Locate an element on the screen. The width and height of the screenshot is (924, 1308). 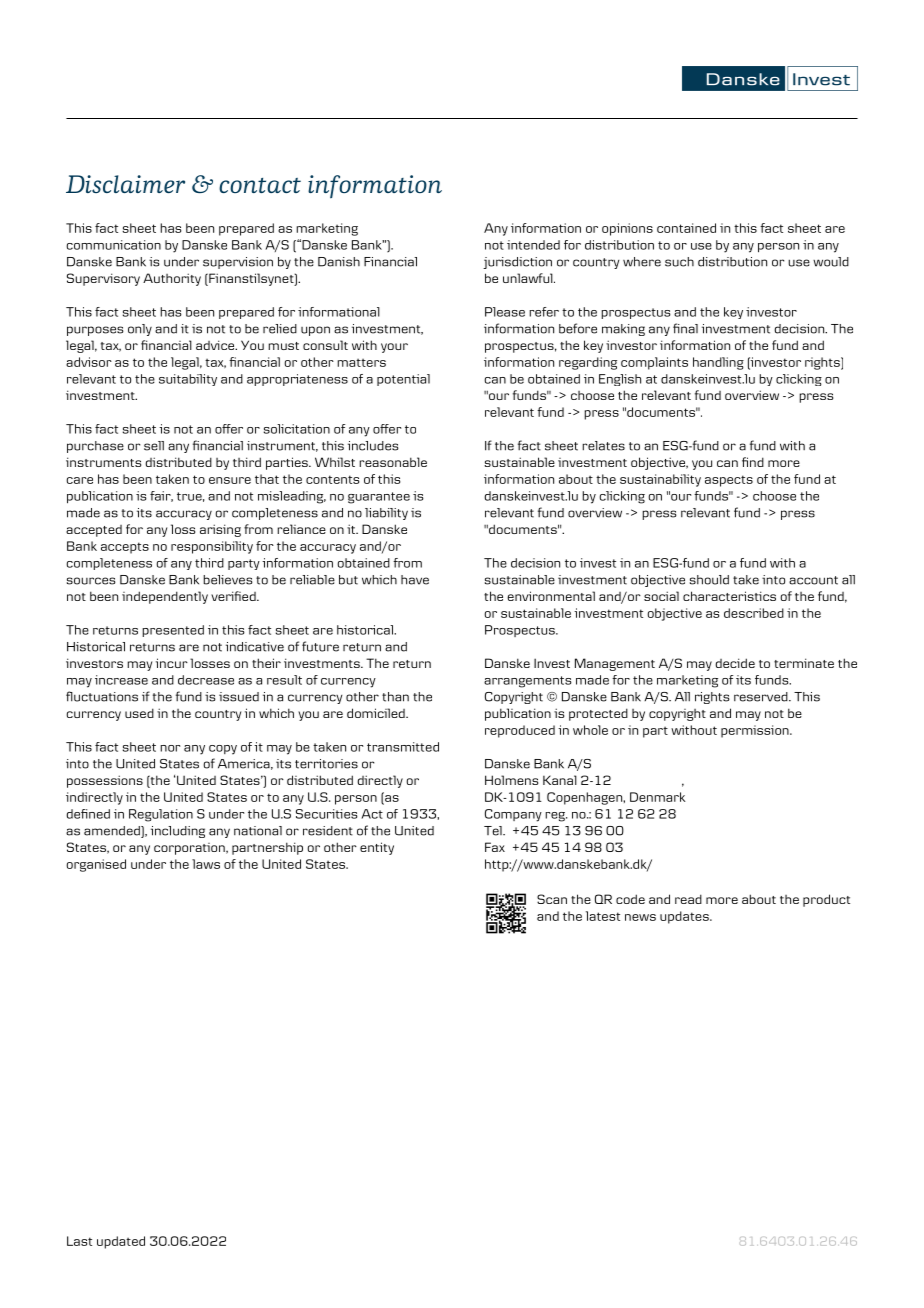
responsibility is located at coordinates (212, 547).
